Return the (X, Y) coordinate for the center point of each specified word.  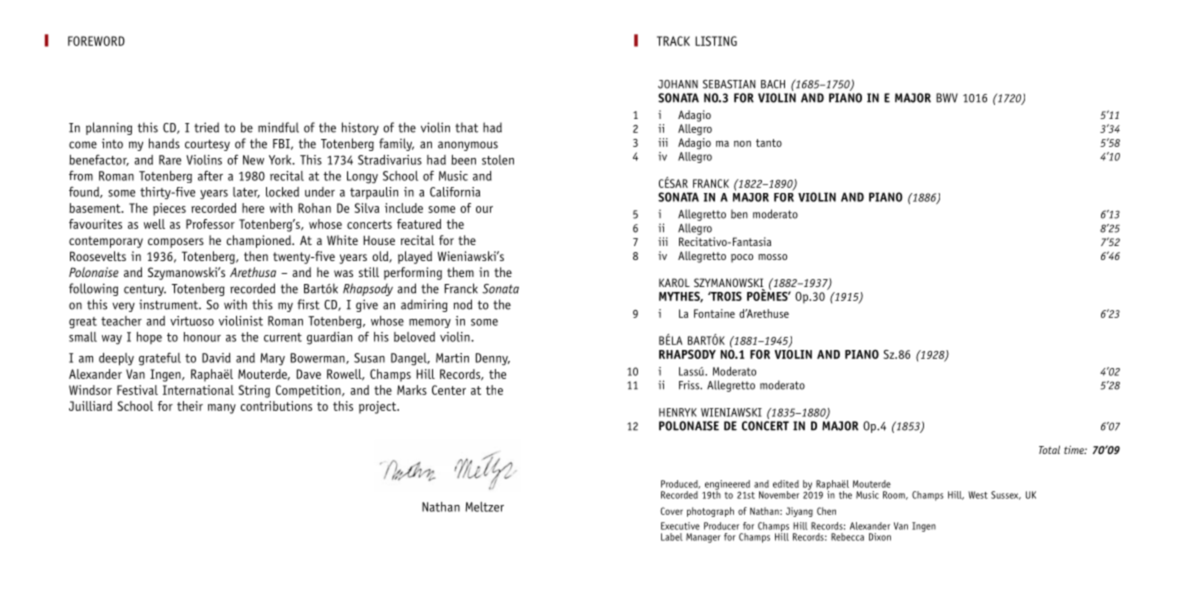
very (123, 307)
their (190, 406)
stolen (498, 160)
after (210, 175)
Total (1049, 449)
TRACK (673, 41)
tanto (769, 143)
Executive (680, 526)
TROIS (725, 296)
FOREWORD (96, 41)
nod (462, 304)
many (222, 409)
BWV (947, 98)
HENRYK (678, 412)
